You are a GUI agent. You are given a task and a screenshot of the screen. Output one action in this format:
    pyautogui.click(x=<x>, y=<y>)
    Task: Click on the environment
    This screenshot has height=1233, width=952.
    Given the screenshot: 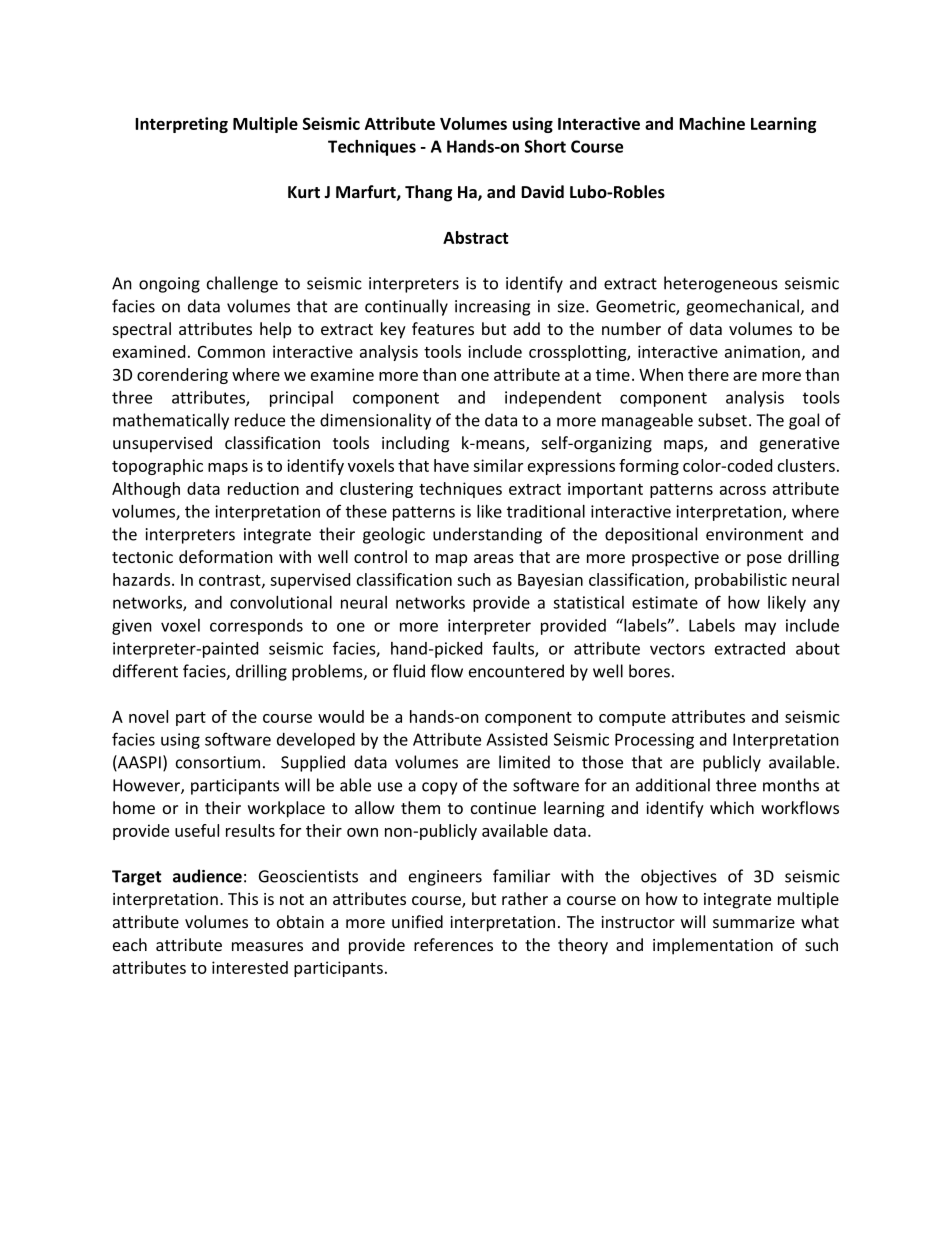 What is the action you would take?
    pyautogui.click(x=754, y=534)
